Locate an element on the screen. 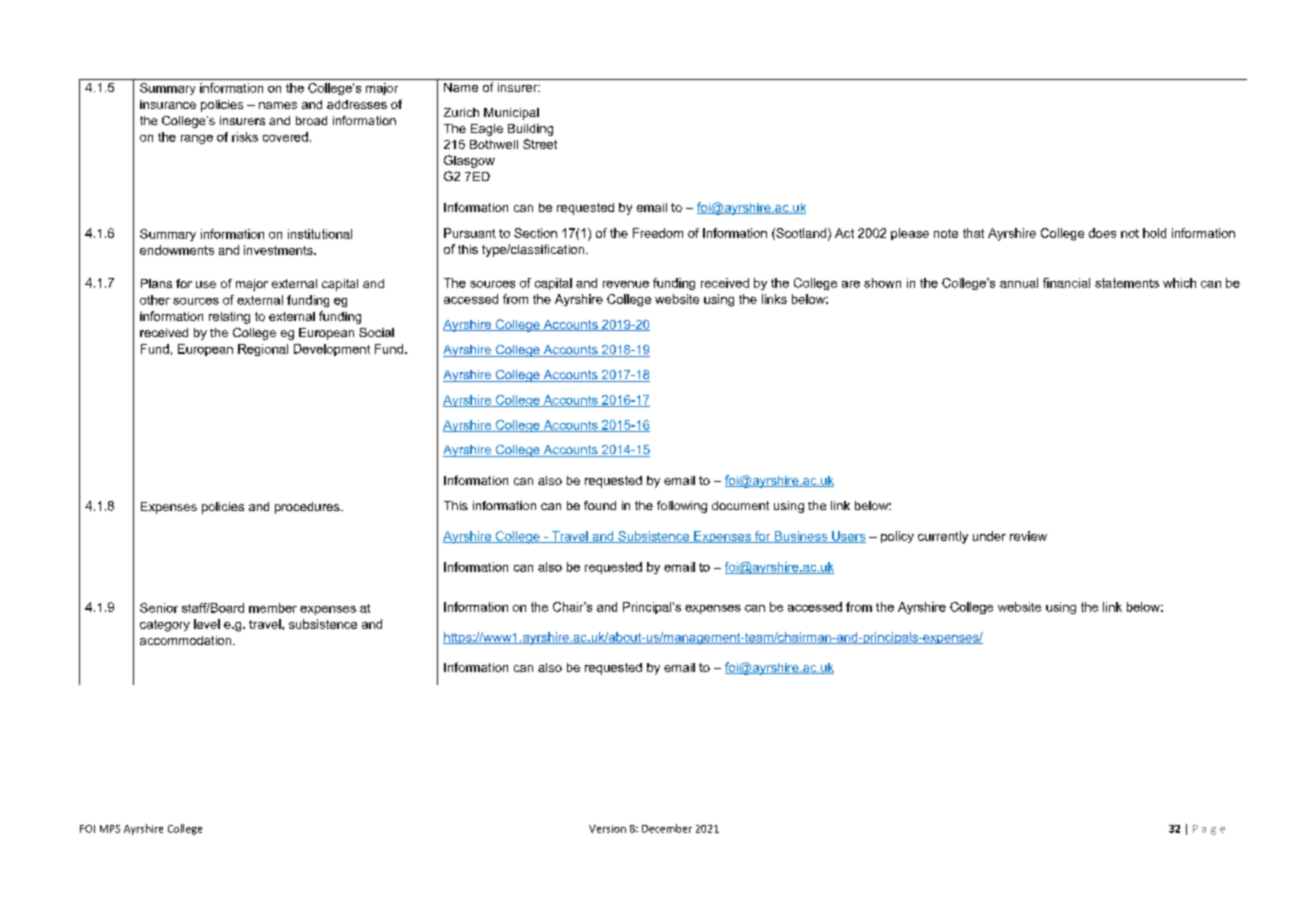 Image resolution: width=1308 pixels, height=924 pixels. level is located at coordinates (207, 624).
